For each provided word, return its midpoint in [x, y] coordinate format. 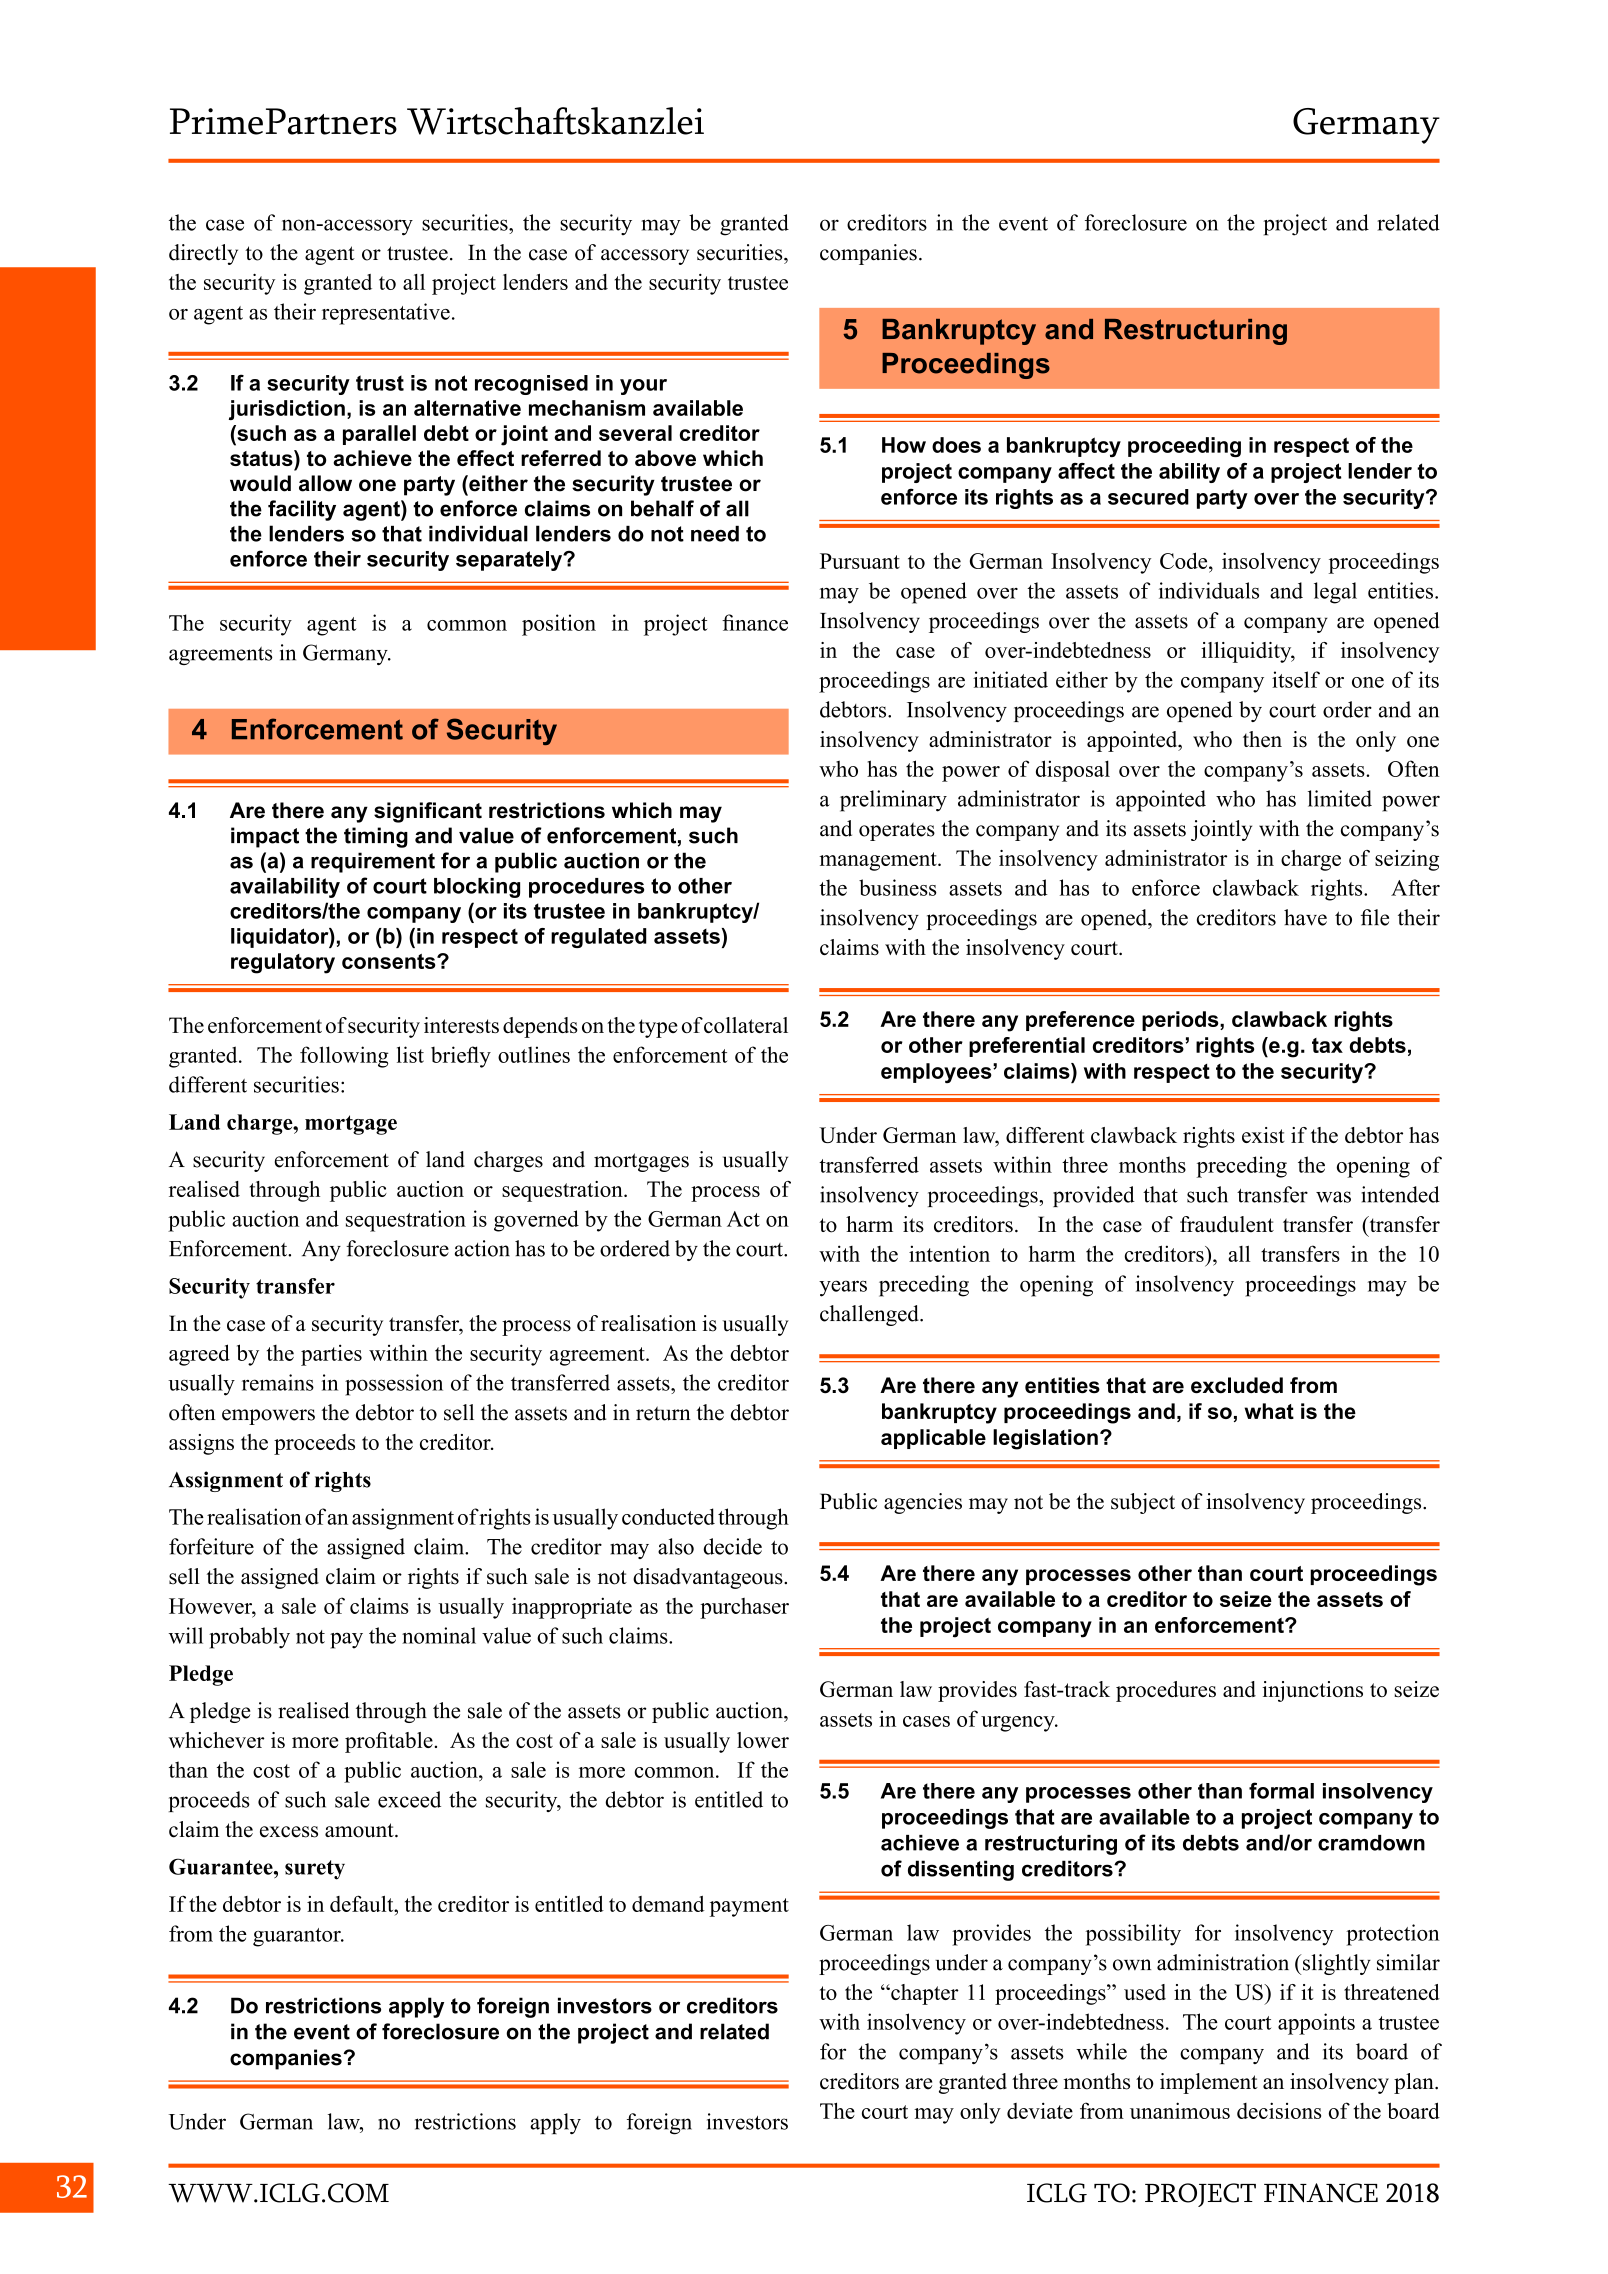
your [643, 387]
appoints [1316, 2024]
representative [386, 314]
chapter [924, 1994]
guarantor [298, 1937]
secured [1148, 497]
